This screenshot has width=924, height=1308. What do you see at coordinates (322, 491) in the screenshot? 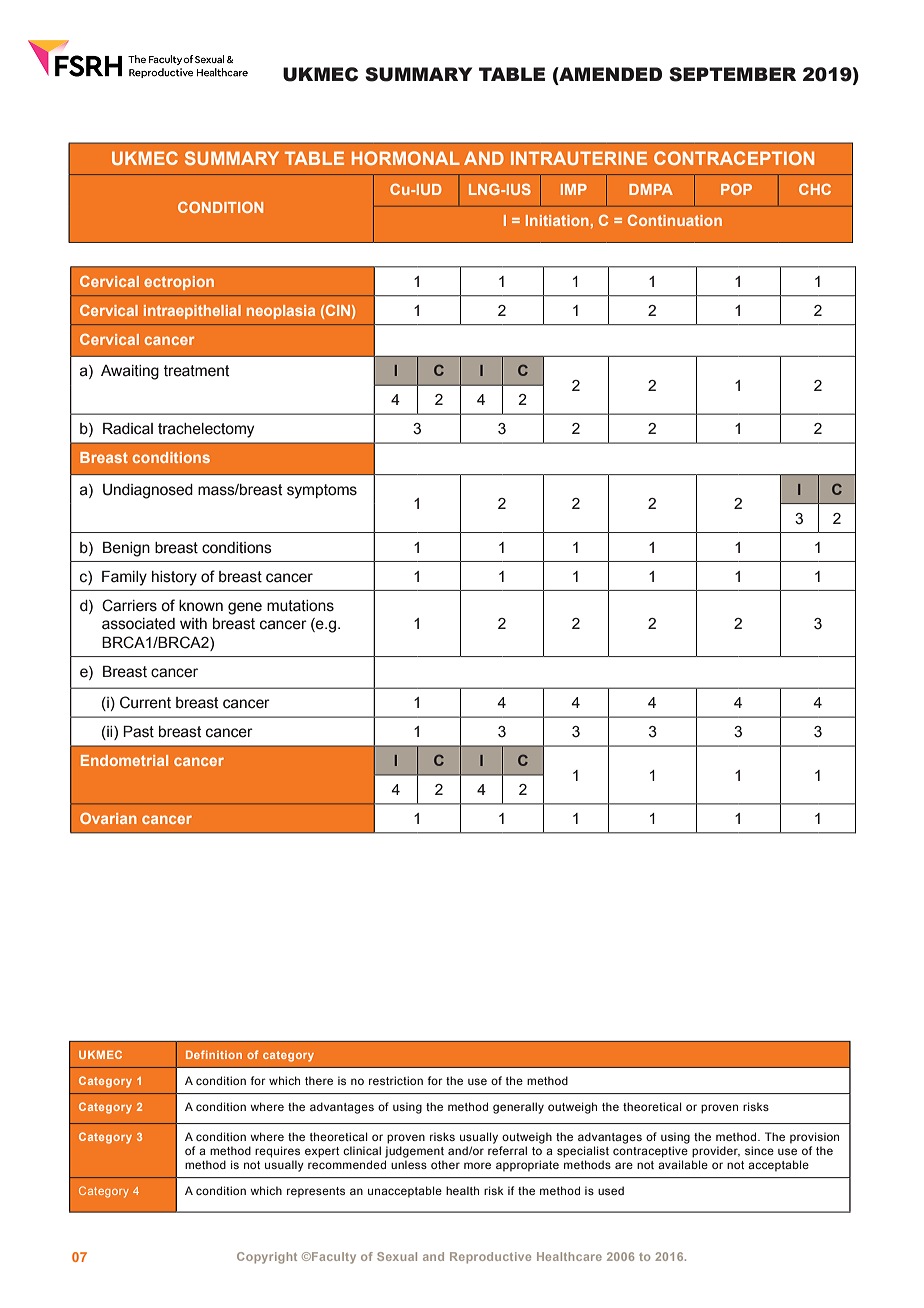
I see `symptoms` at bounding box center [322, 491].
